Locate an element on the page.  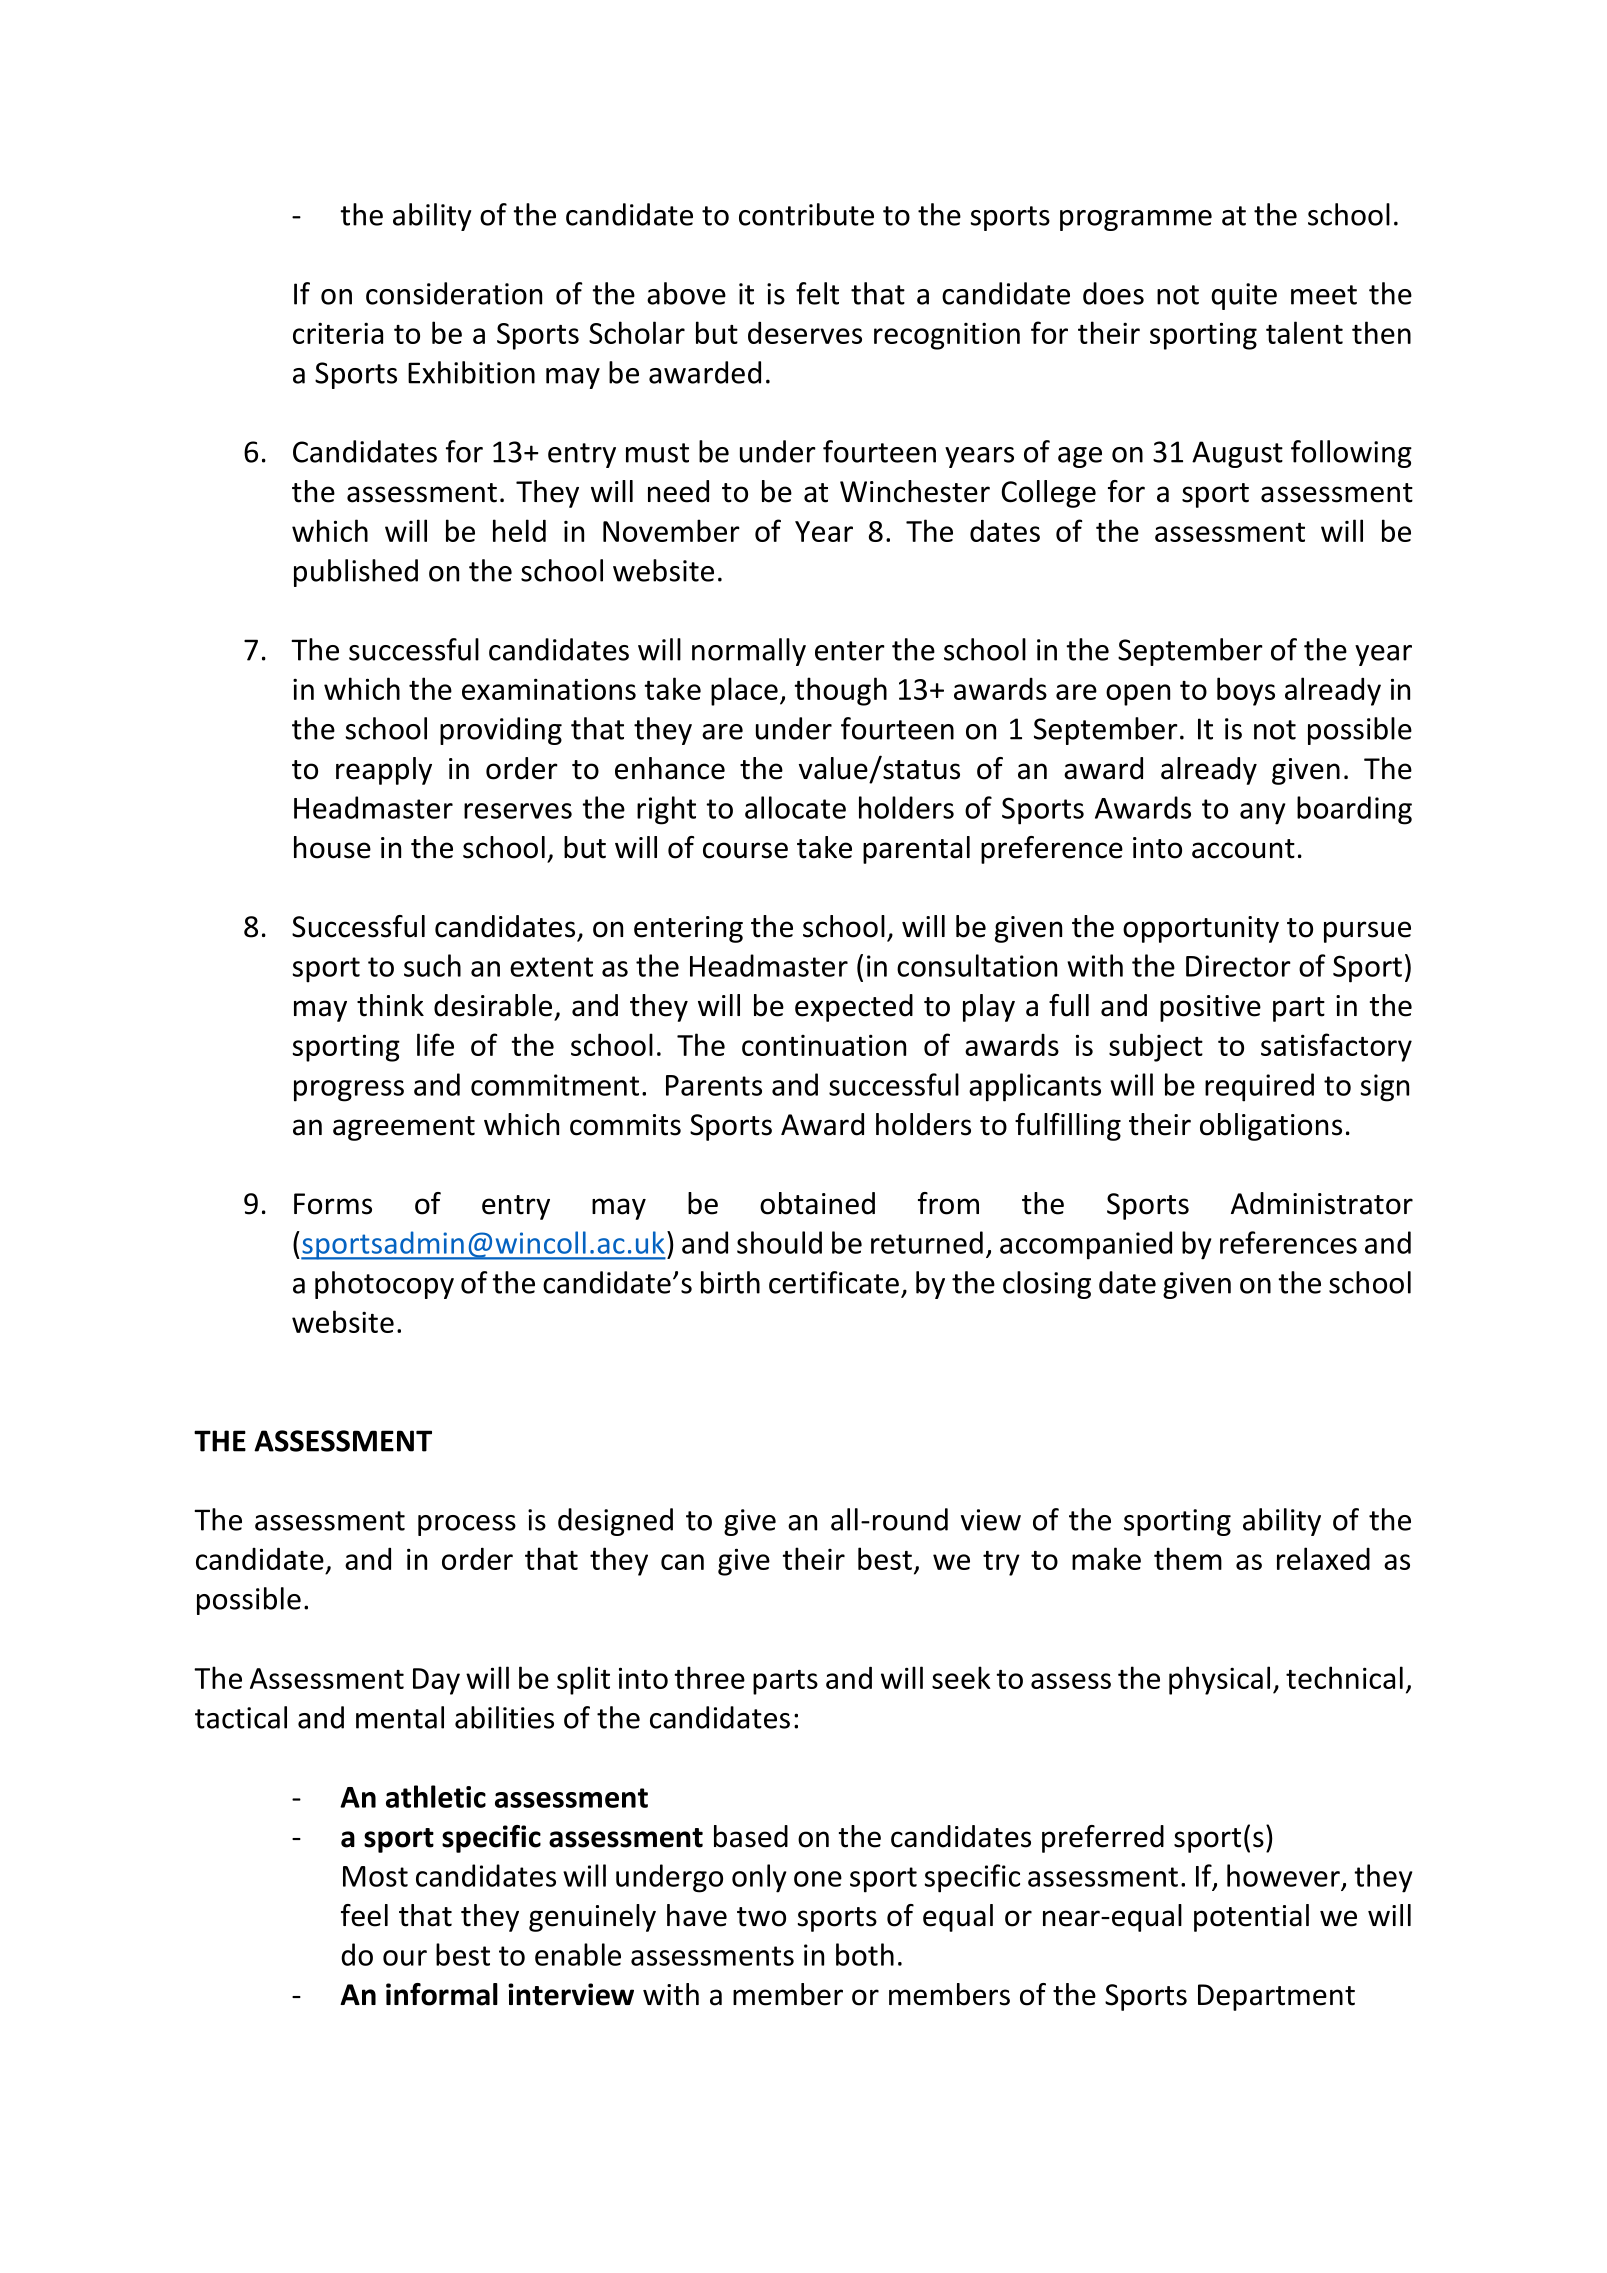
potential is located at coordinates (1251, 1918).
